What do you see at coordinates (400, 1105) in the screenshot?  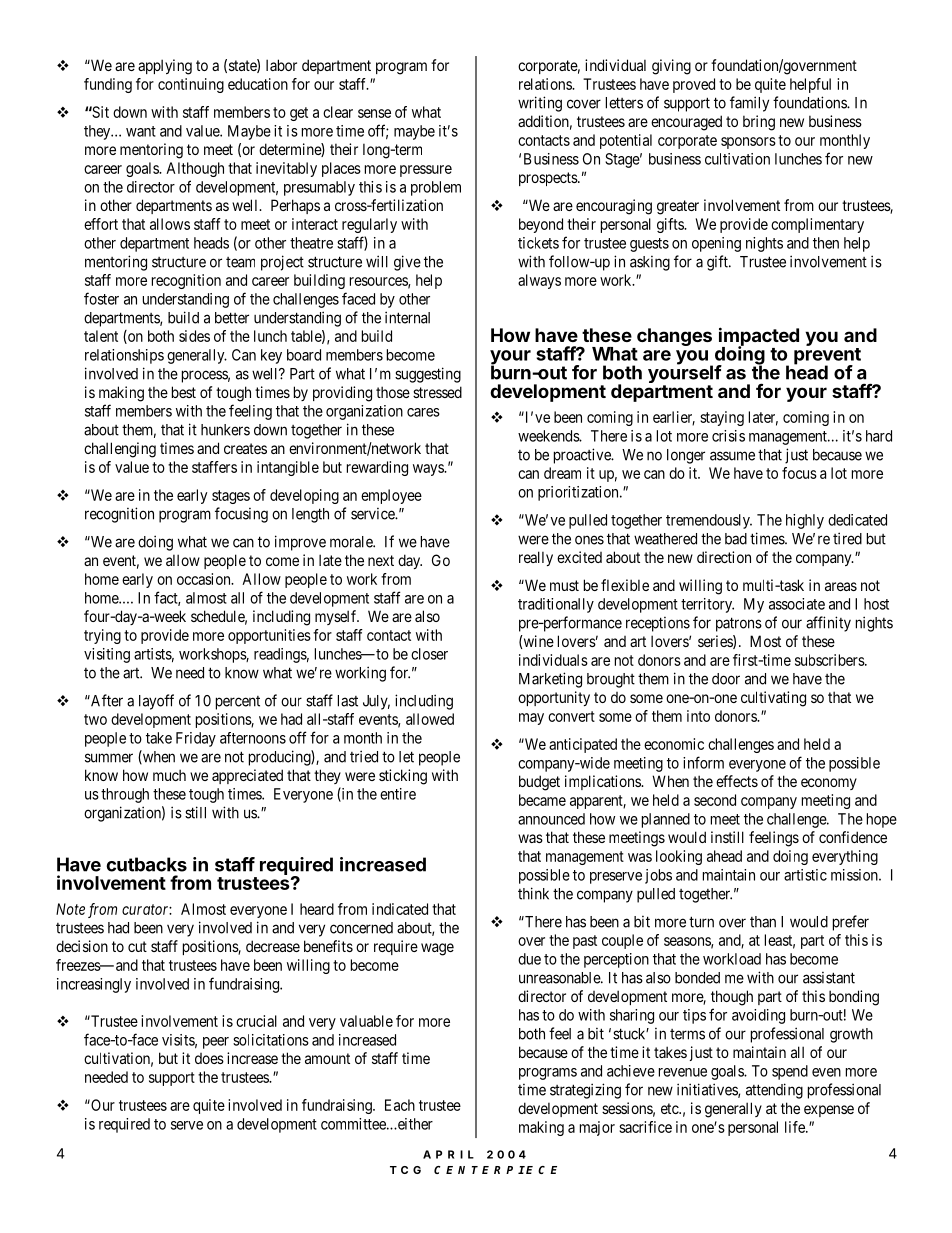 I see `Each` at bounding box center [400, 1105].
